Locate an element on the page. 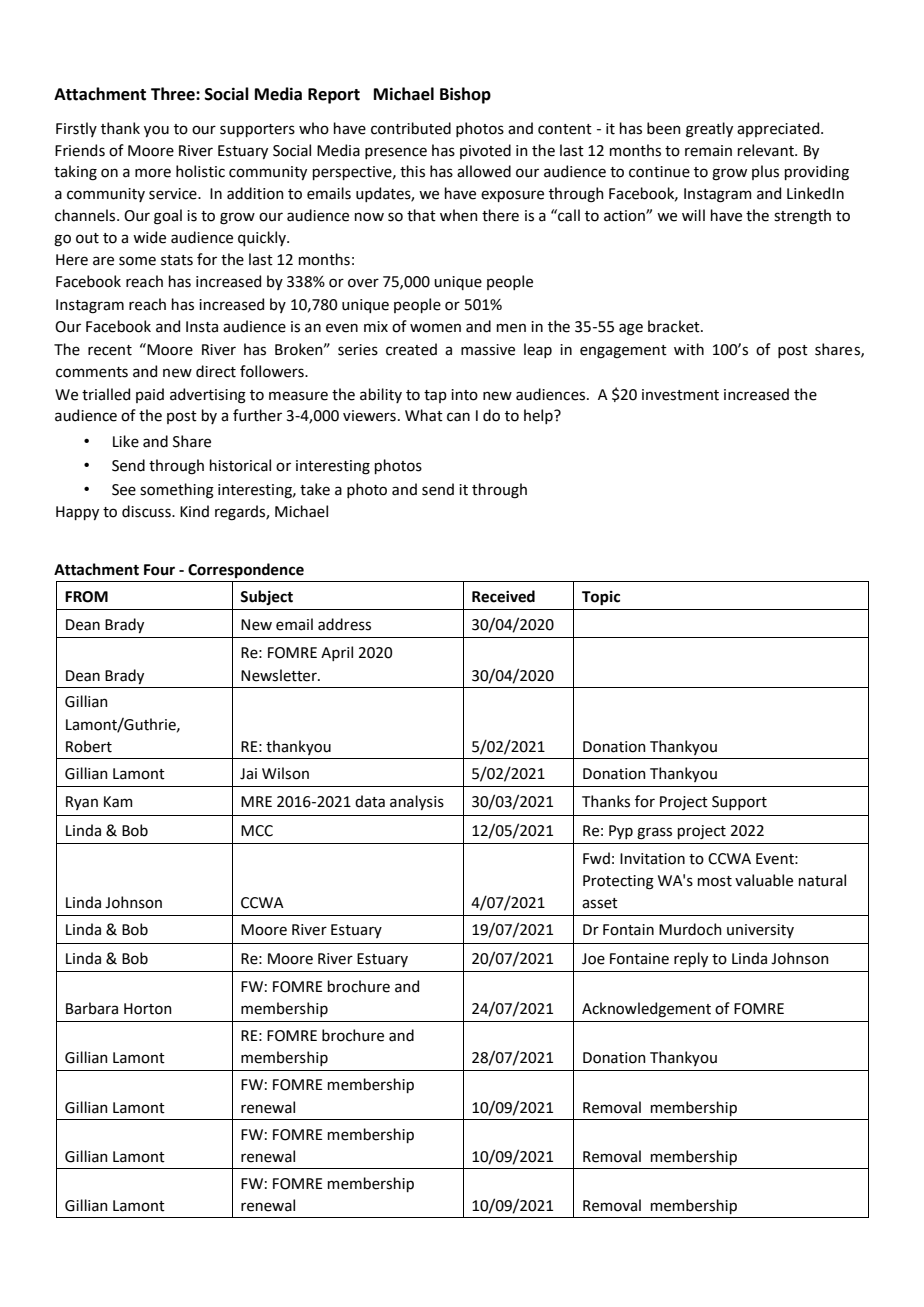 The height and width of the image is (1307, 924). Horton is located at coordinates (148, 1009).
